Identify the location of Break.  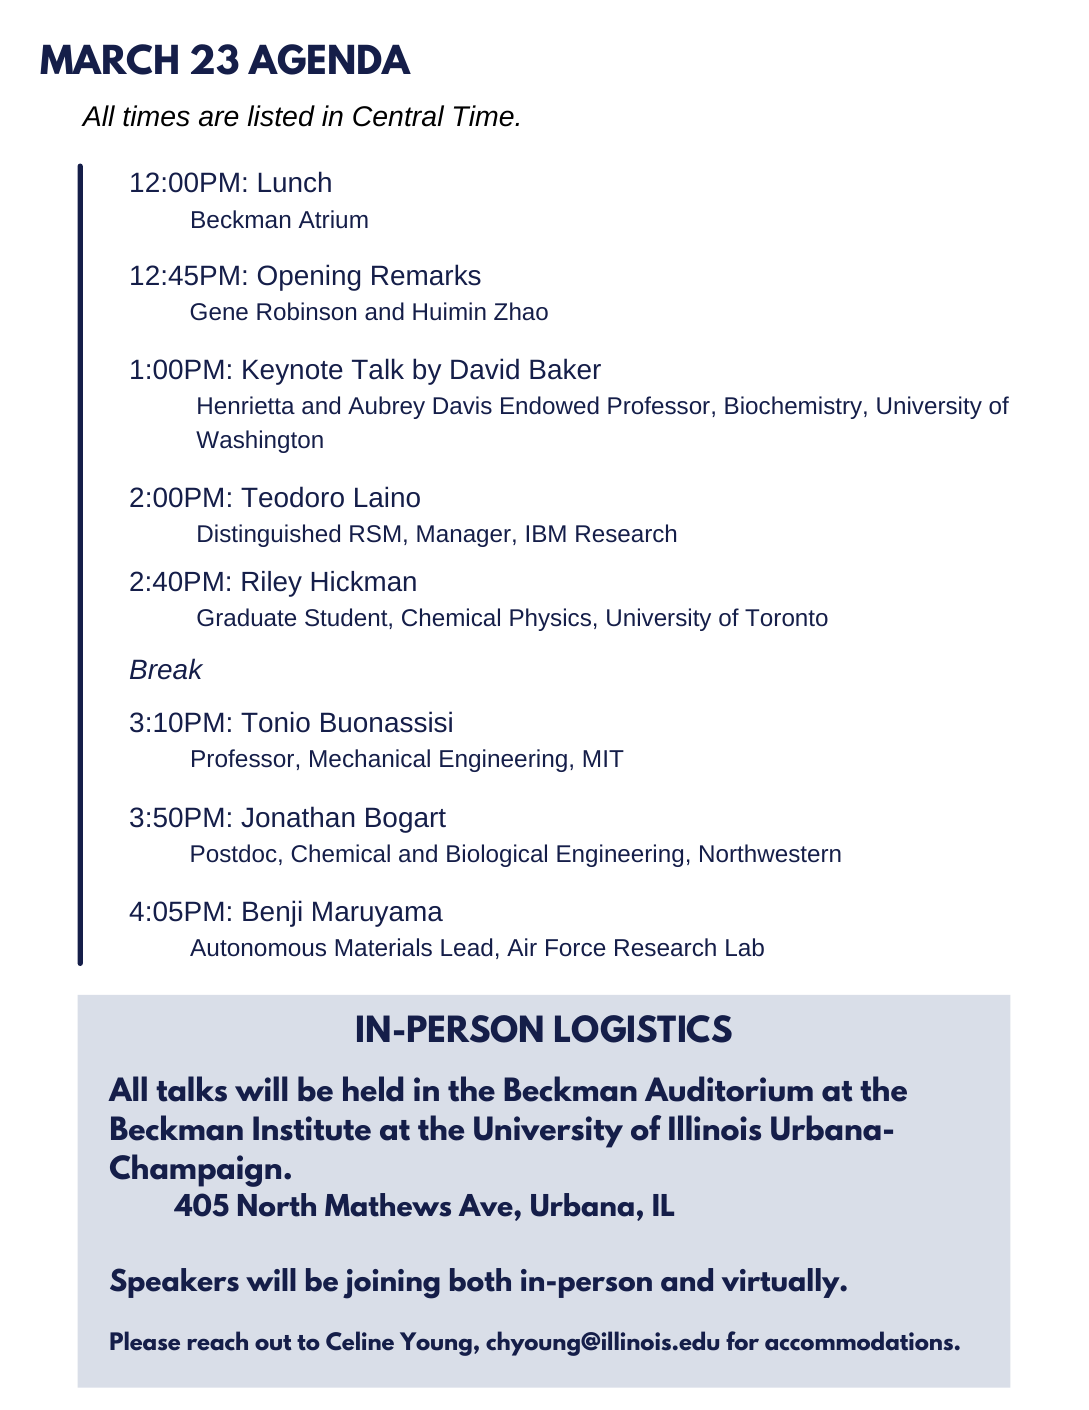
(166, 669).
